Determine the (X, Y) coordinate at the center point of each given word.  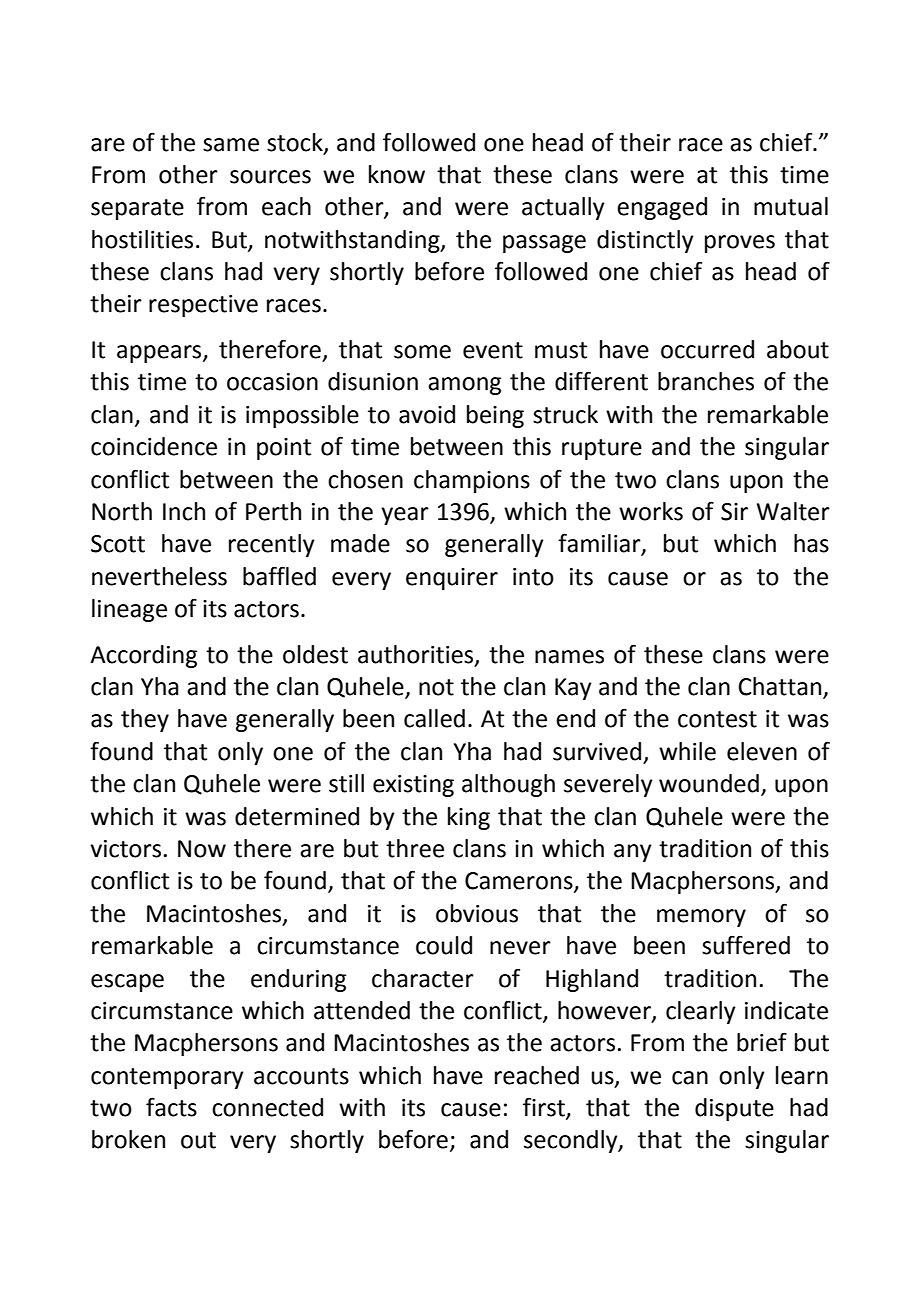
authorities (417, 655)
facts (171, 1107)
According (143, 656)
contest (717, 719)
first (545, 1108)
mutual (791, 206)
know (397, 174)
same (231, 145)
